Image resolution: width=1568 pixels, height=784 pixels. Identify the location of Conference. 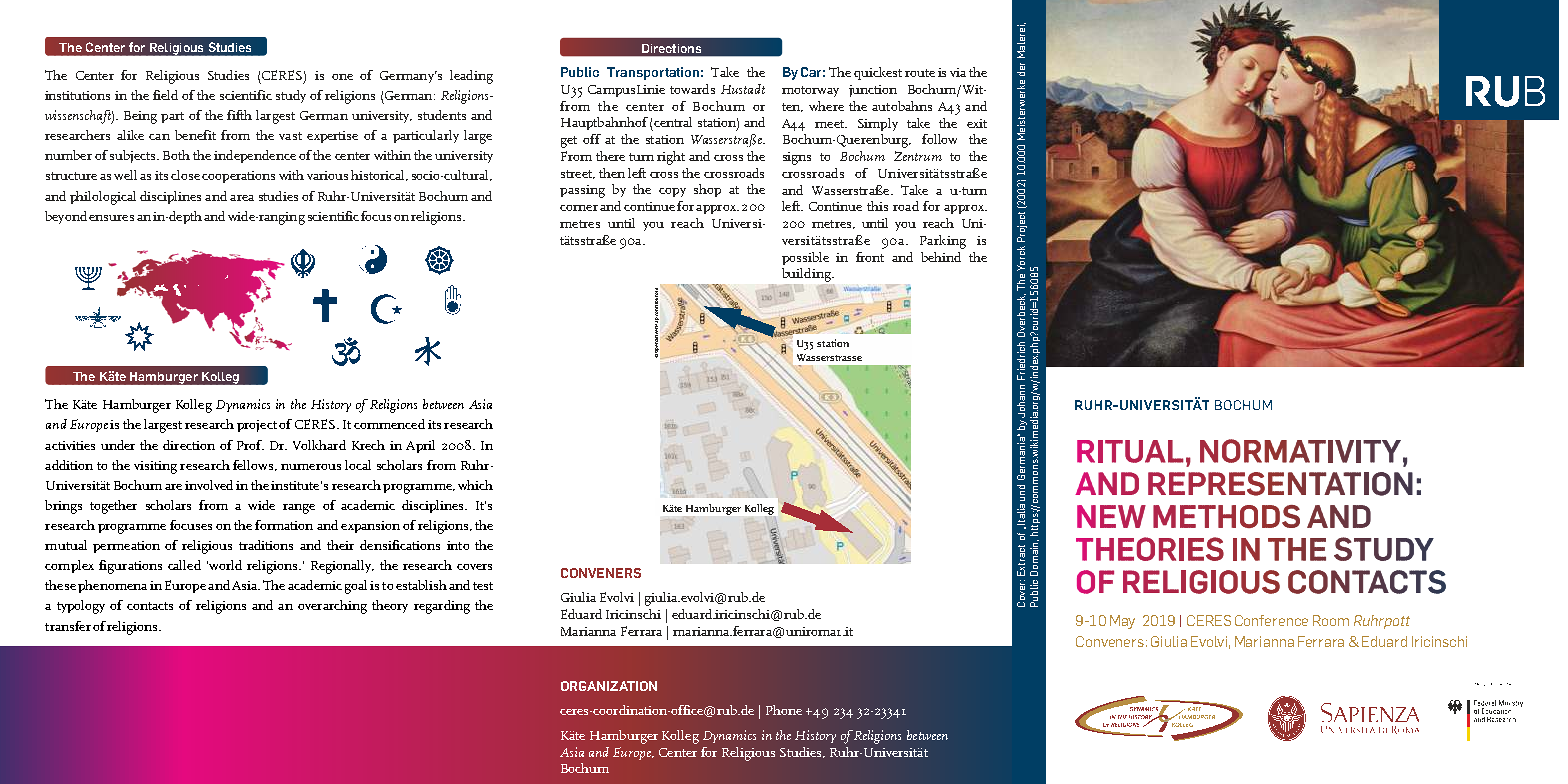
(1271, 620).
